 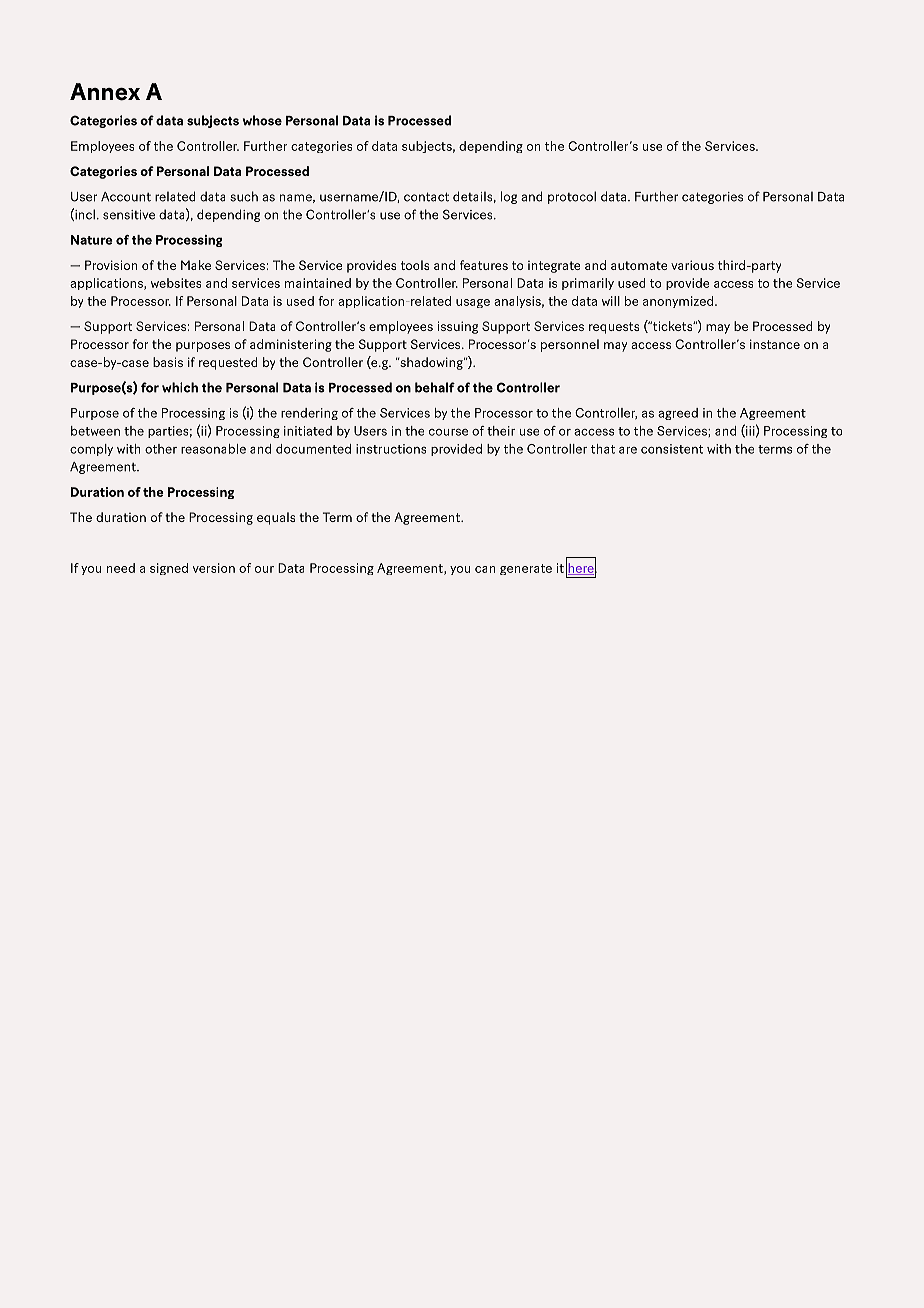 What do you see at coordinates (169, 569) in the page?
I see `signed` at bounding box center [169, 569].
